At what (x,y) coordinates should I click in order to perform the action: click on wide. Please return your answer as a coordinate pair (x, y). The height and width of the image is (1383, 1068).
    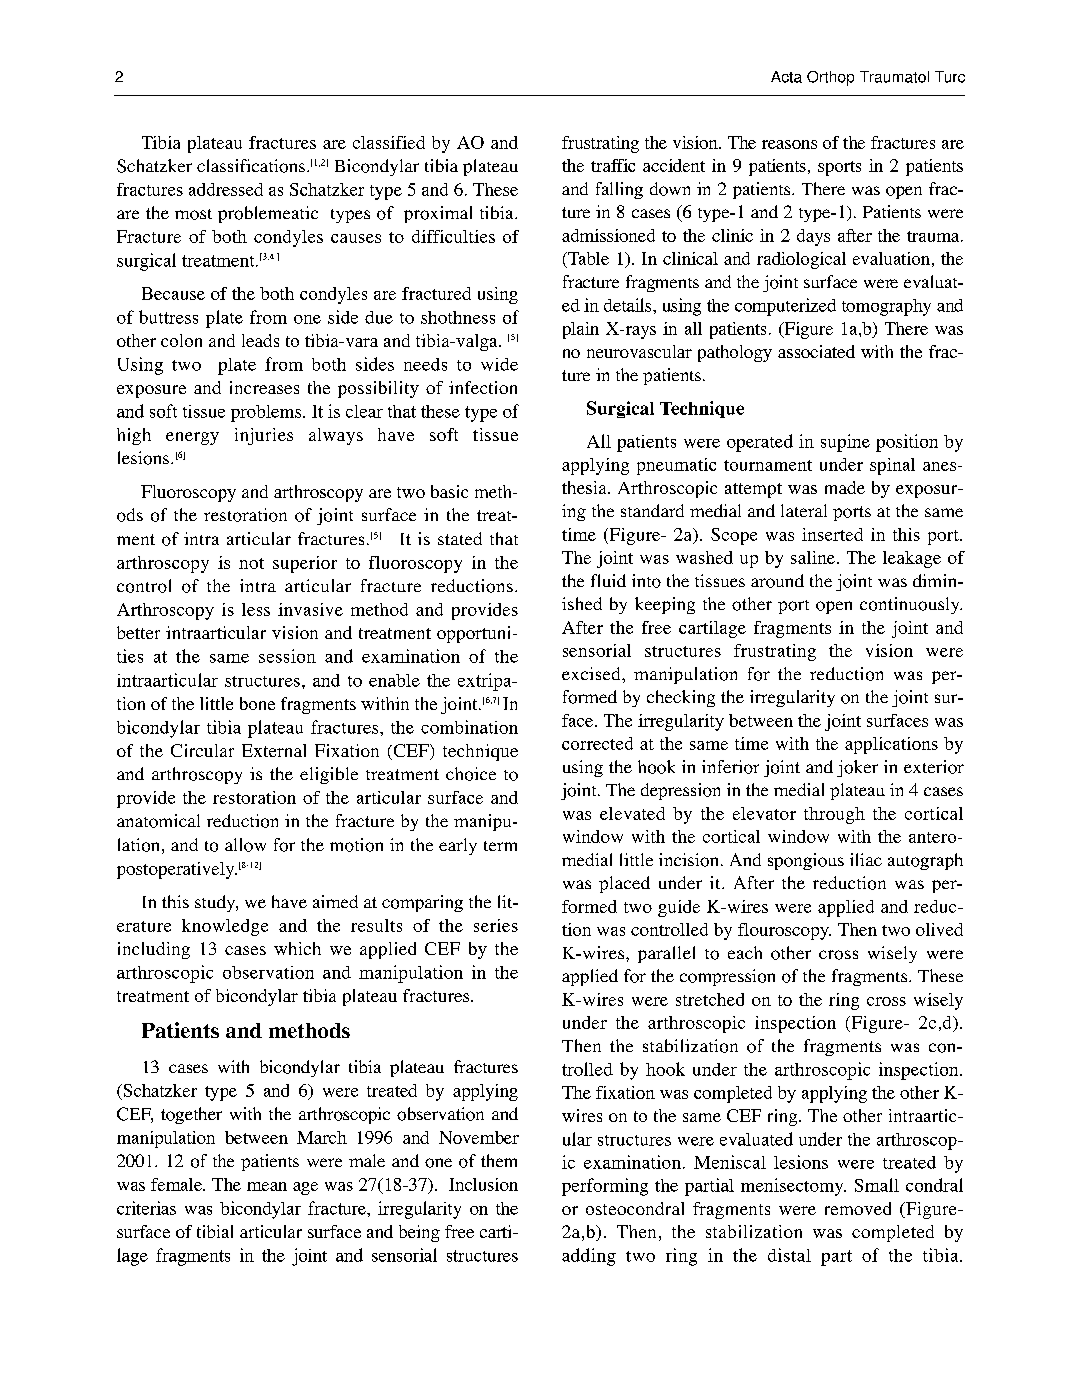
    Looking at the image, I should click on (499, 364).
